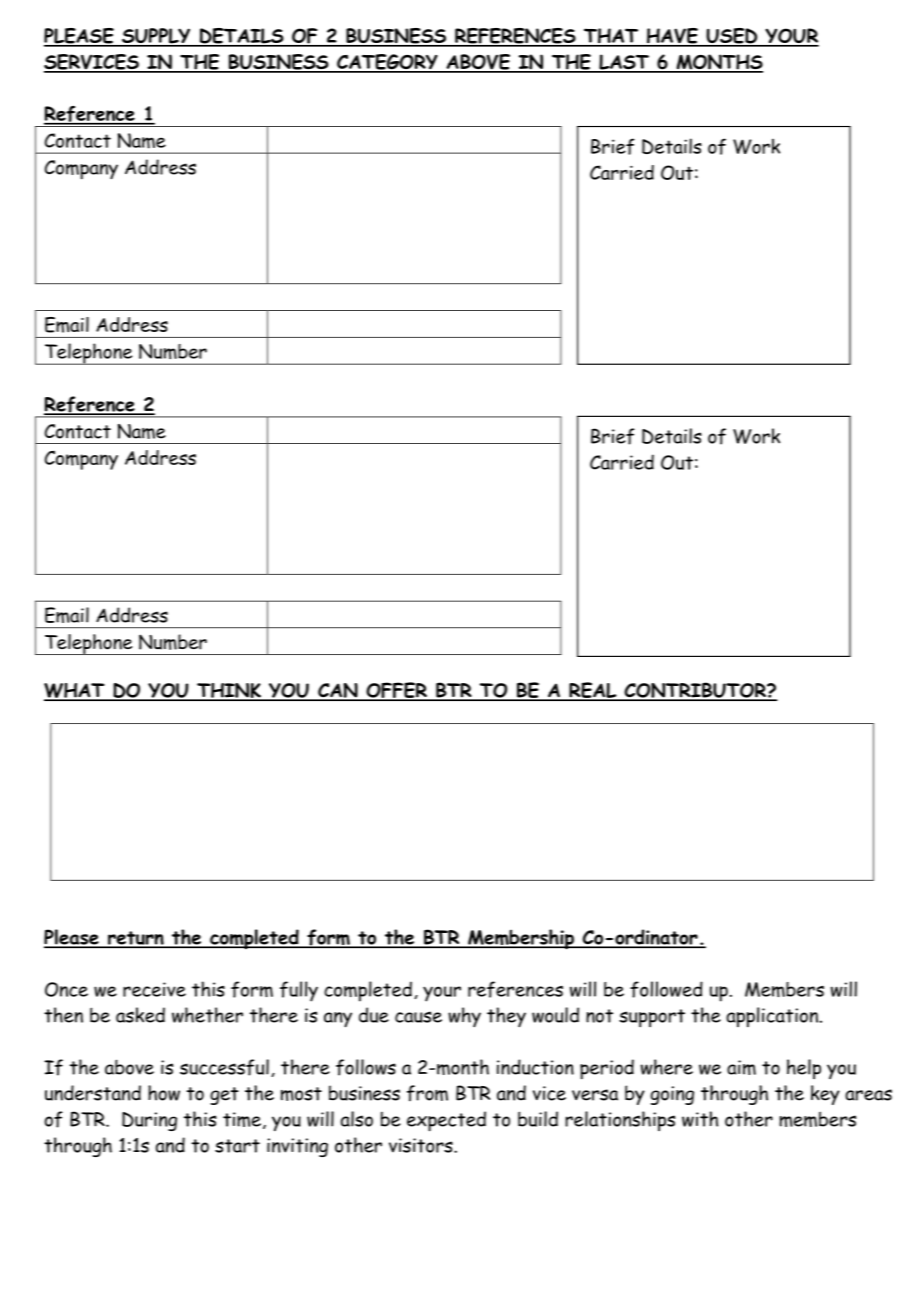  Describe the element at coordinates (396, 691) in the screenshot. I see `OFFER` at that location.
